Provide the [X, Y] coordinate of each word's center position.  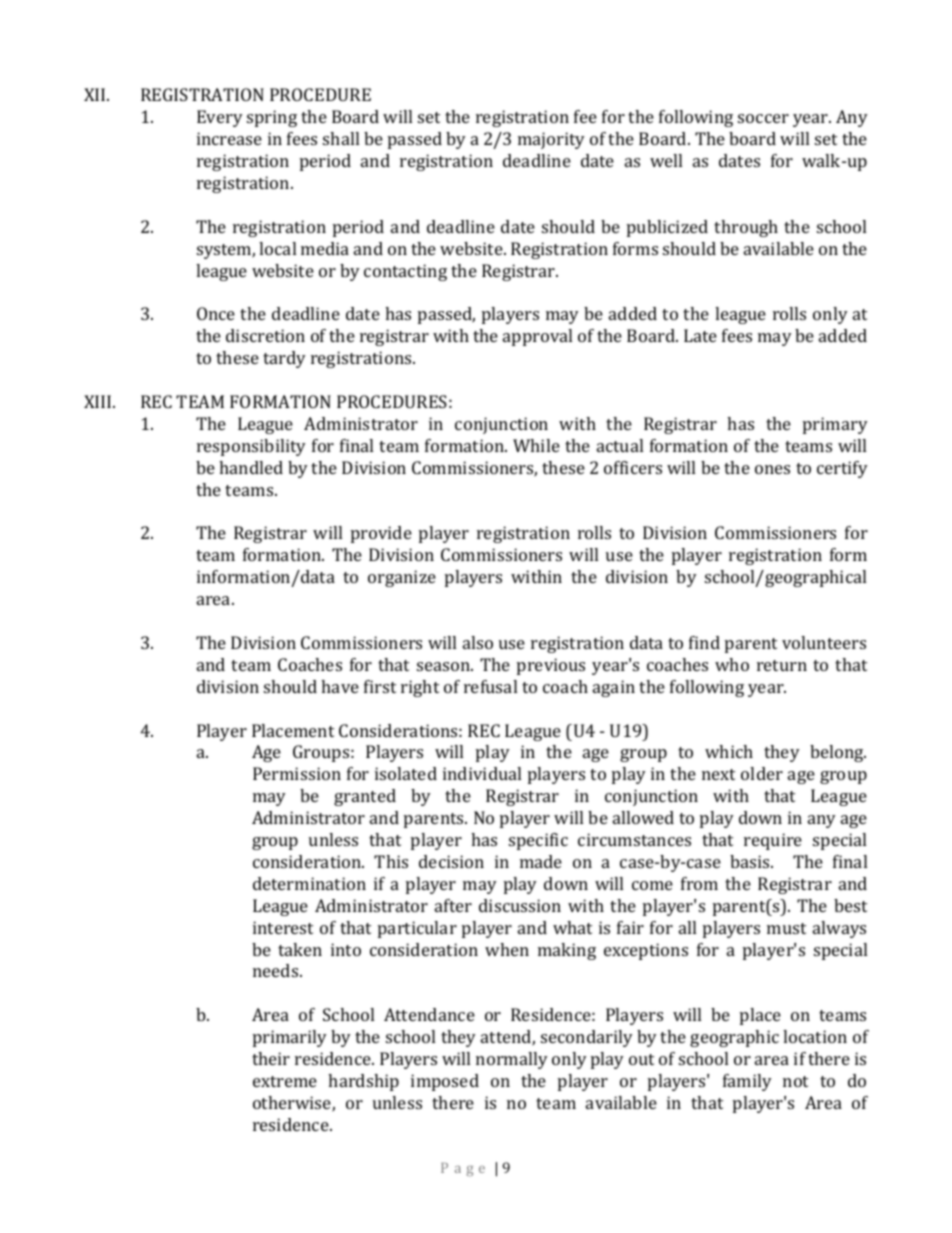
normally [512, 1060]
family [747, 1082]
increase [229, 138]
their [271, 1058]
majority [551, 140]
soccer [763, 118]
